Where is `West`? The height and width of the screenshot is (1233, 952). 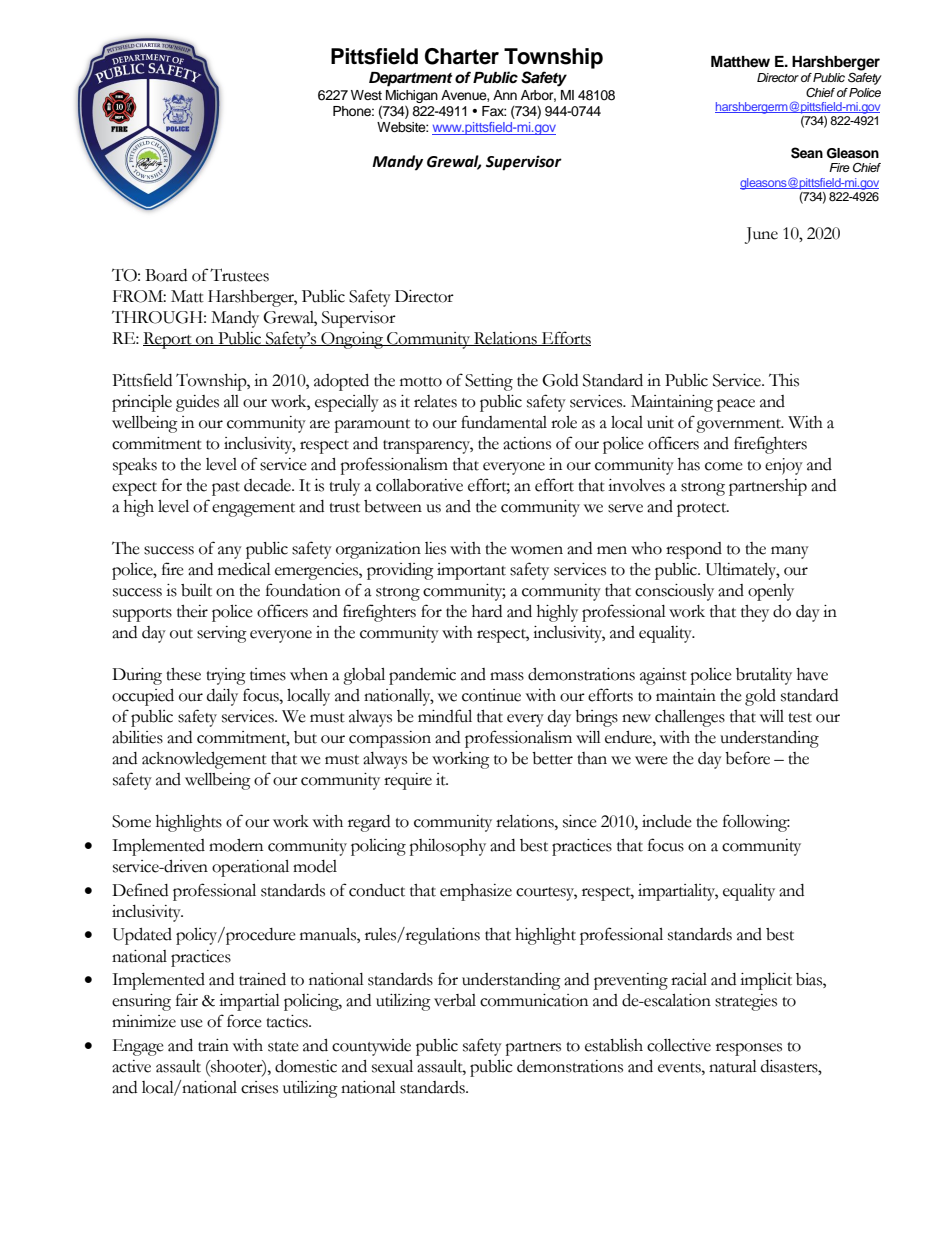 West is located at coordinates (366, 95).
